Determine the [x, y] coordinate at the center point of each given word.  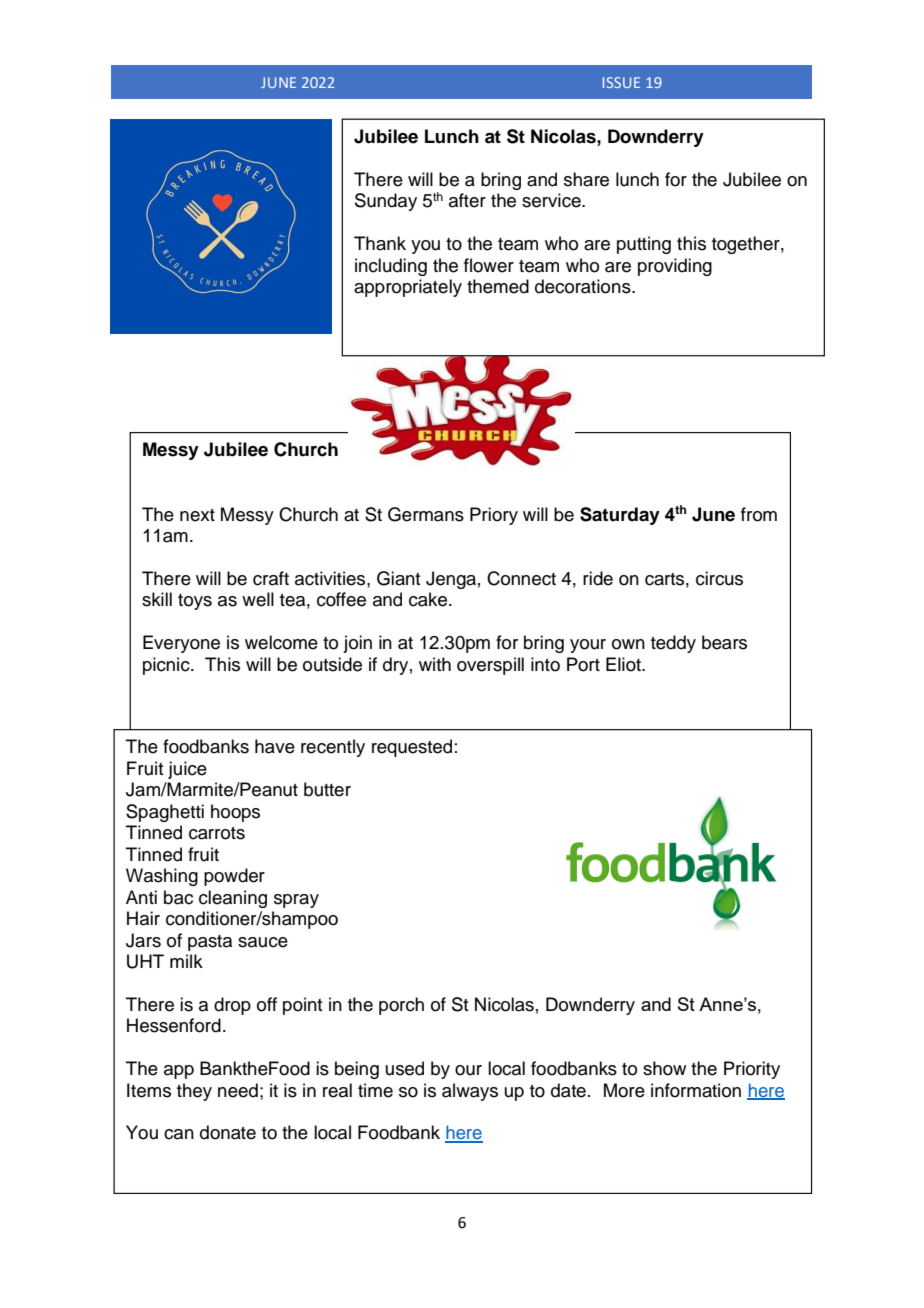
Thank [380, 243]
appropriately [408, 288]
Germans [426, 514]
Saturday [620, 516]
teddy [673, 644]
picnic [167, 666]
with [435, 664]
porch [401, 1006]
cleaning [233, 899]
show [664, 1068]
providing [675, 267]
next [197, 515]
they [194, 1092]
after [467, 200]
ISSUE [621, 82]
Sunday [386, 202]
